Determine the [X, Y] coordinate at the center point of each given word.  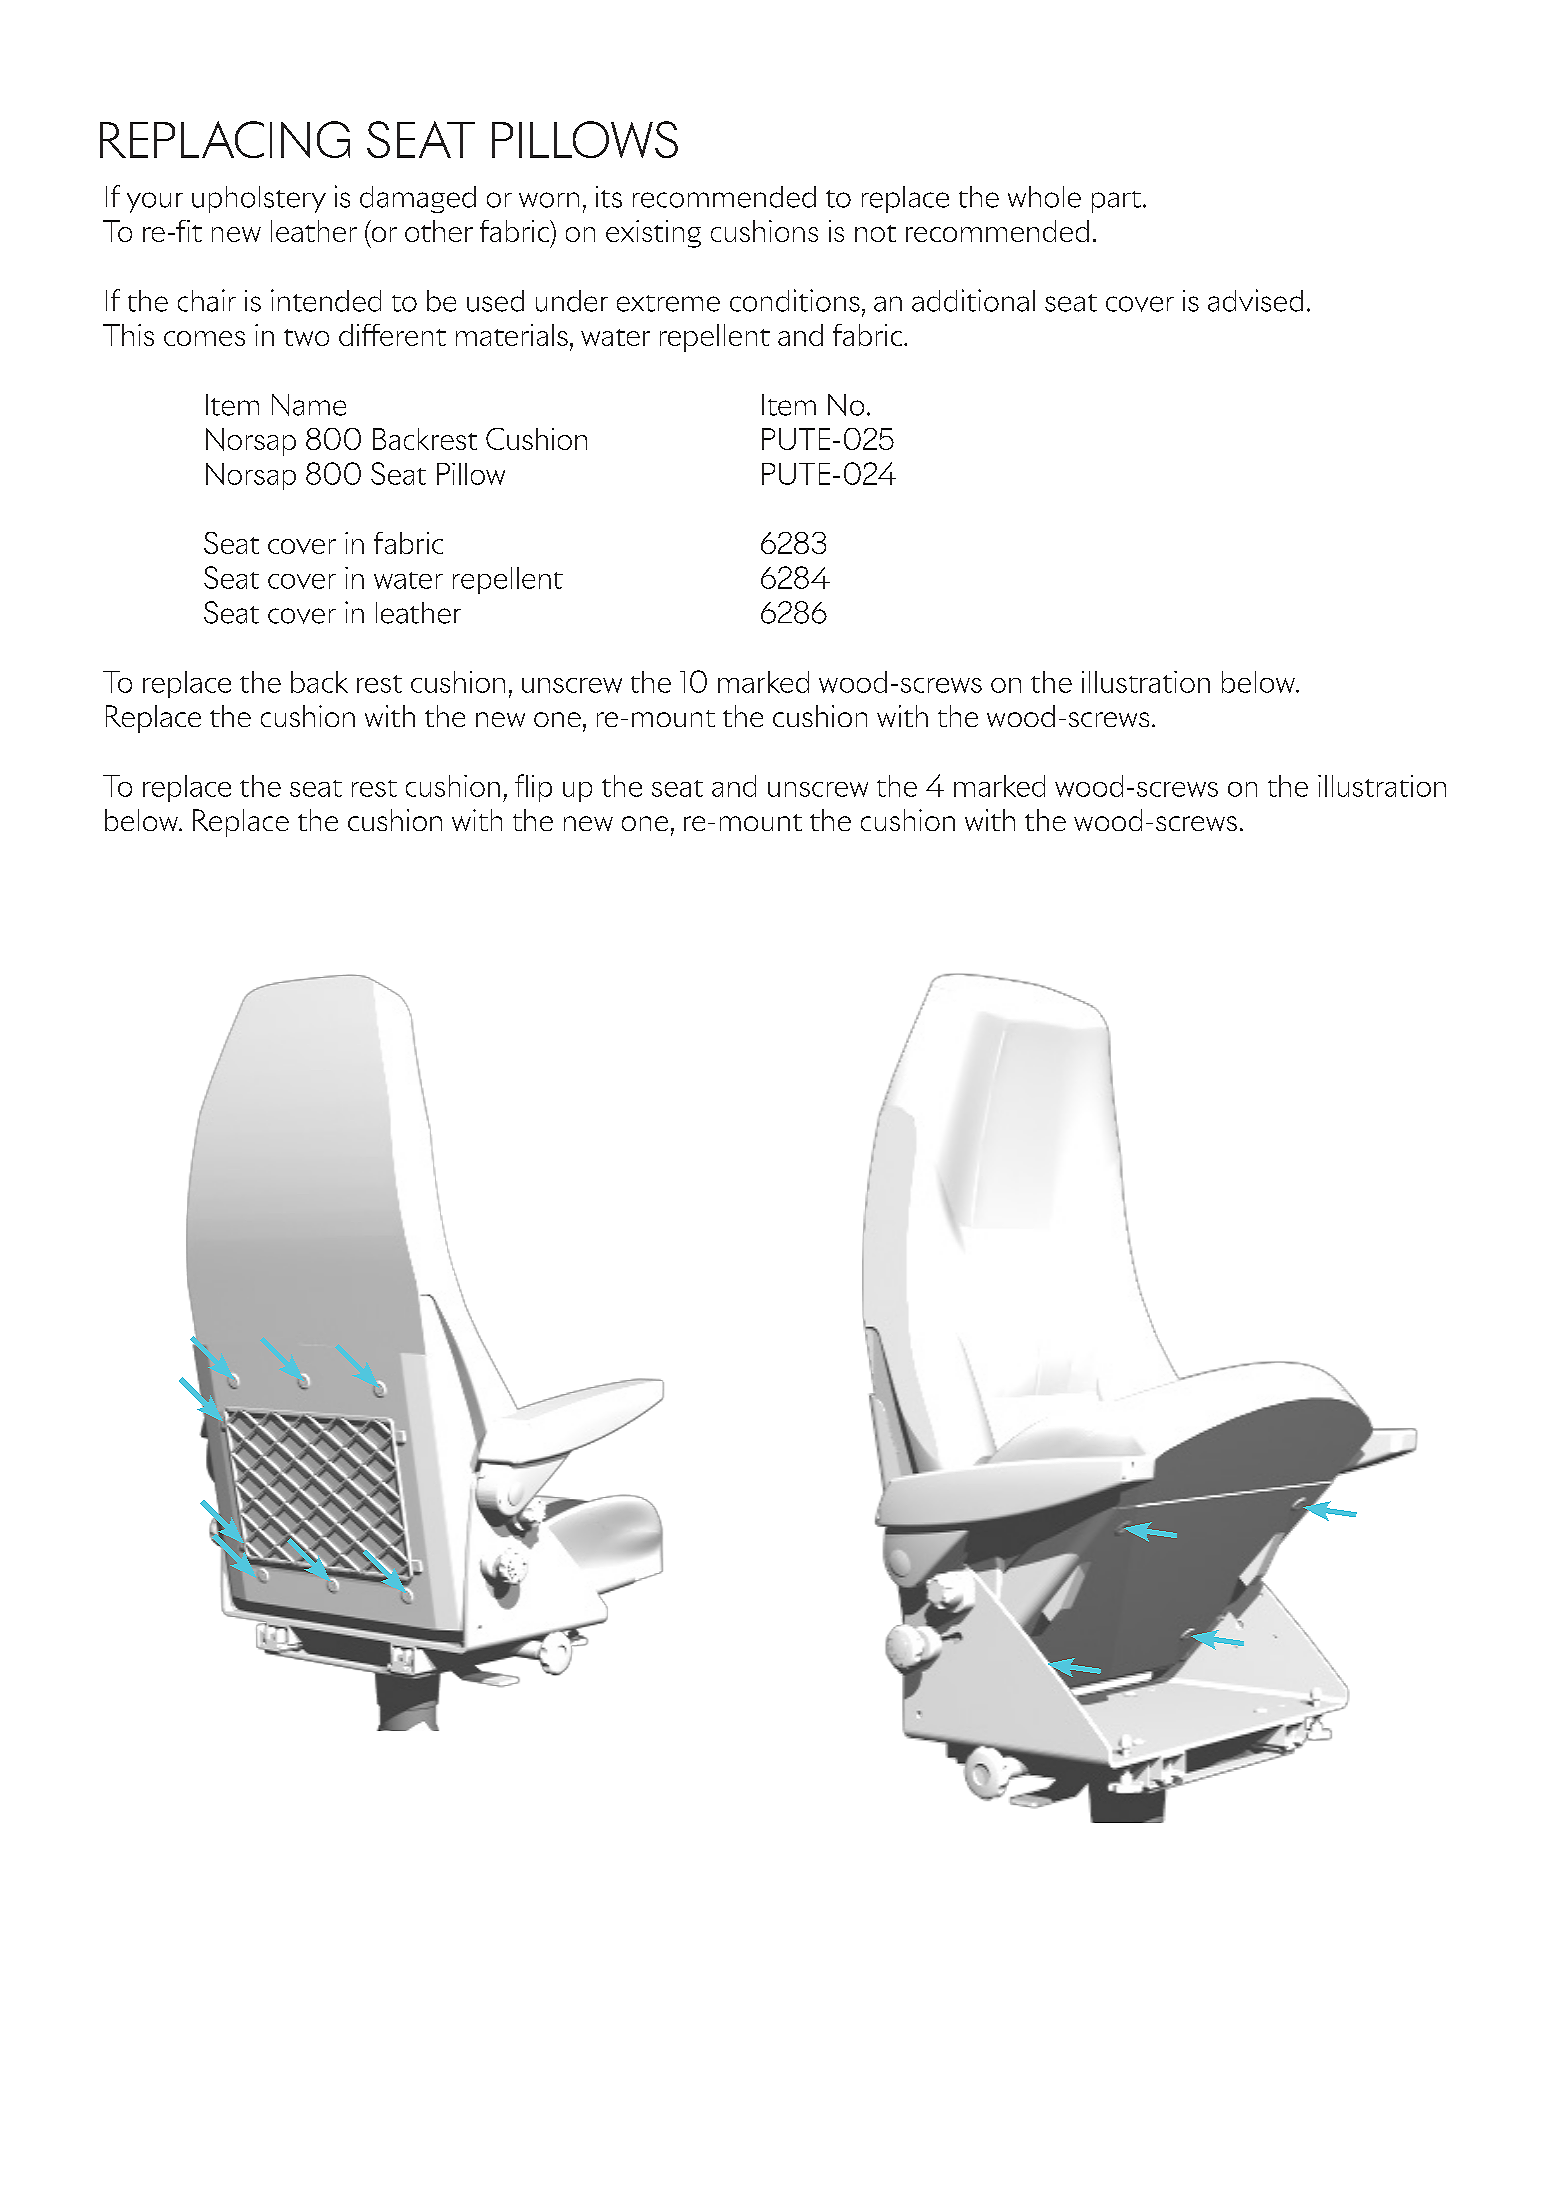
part [1116, 202]
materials [512, 335]
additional [973, 300]
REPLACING [225, 139]
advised [1255, 300]
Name [309, 405]
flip [533, 788]
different [392, 335]
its [609, 197]
